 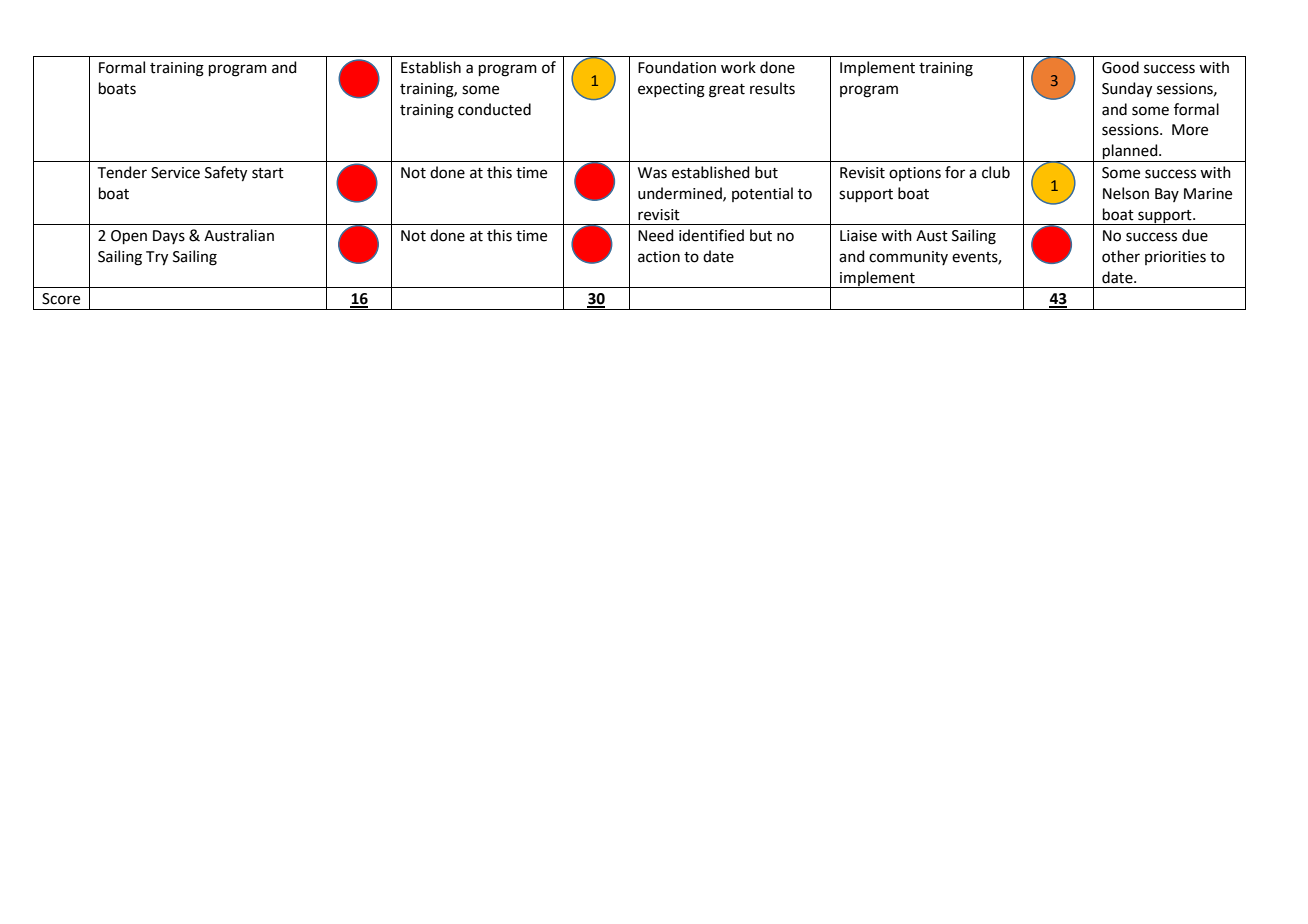 I want to click on priorities, so click(x=1175, y=258).
